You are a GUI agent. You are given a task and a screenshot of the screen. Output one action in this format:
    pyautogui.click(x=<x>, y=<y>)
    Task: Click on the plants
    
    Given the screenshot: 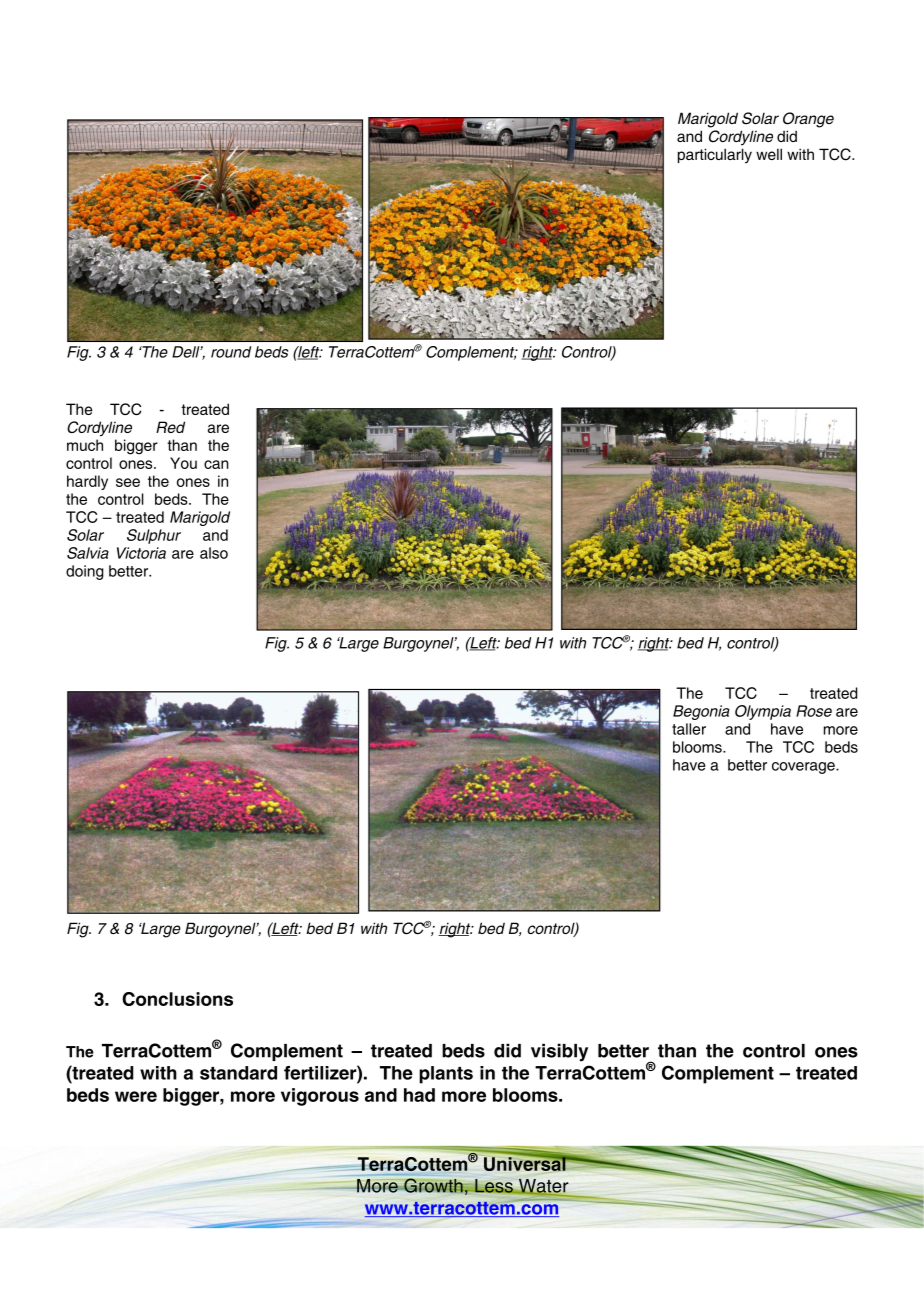 What is the action you would take?
    pyautogui.click(x=446, y=1075)
